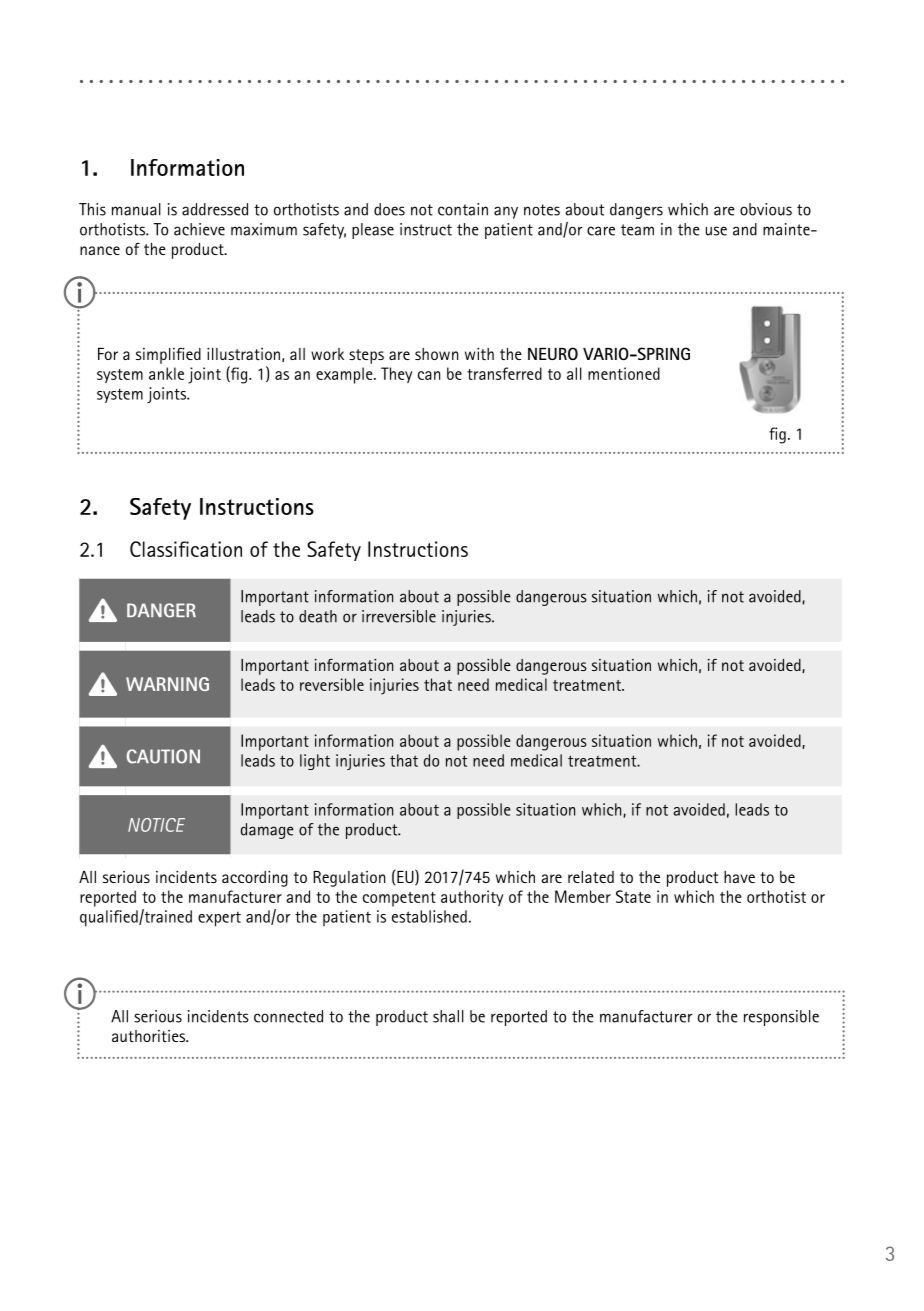  I want to click on achieve, so click(199, 229).
